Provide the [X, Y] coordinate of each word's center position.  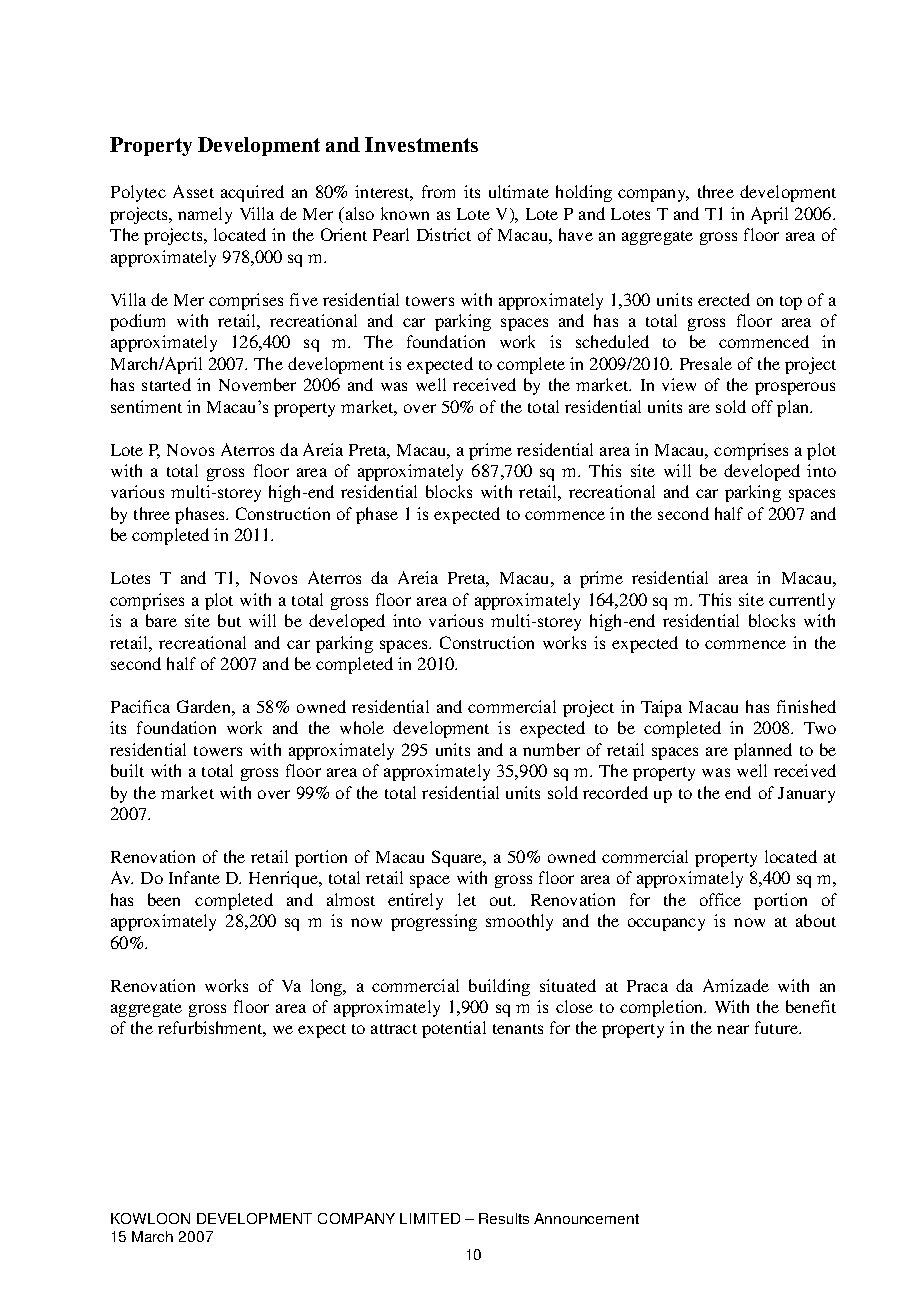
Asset [193, 191]
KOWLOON [150, 1218]
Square [458, 858]
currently [802, 601]
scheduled [612, 341]
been [164, 899]
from [438, 191]
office [720, 899]
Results [504, 1218]
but [229, 620]
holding [584, 193]
